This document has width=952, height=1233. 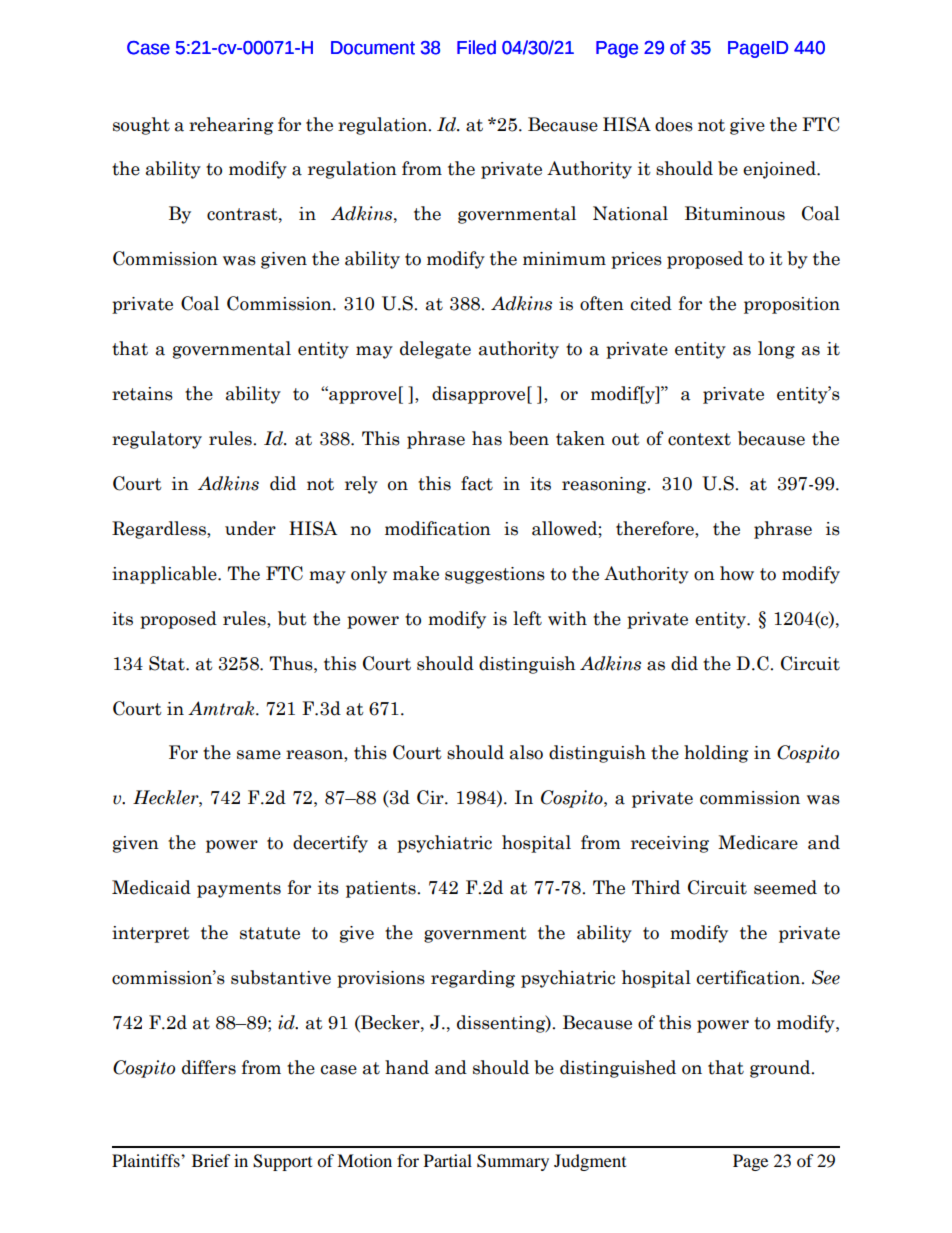 I want to click on sought, so click(x=141, y=126).
